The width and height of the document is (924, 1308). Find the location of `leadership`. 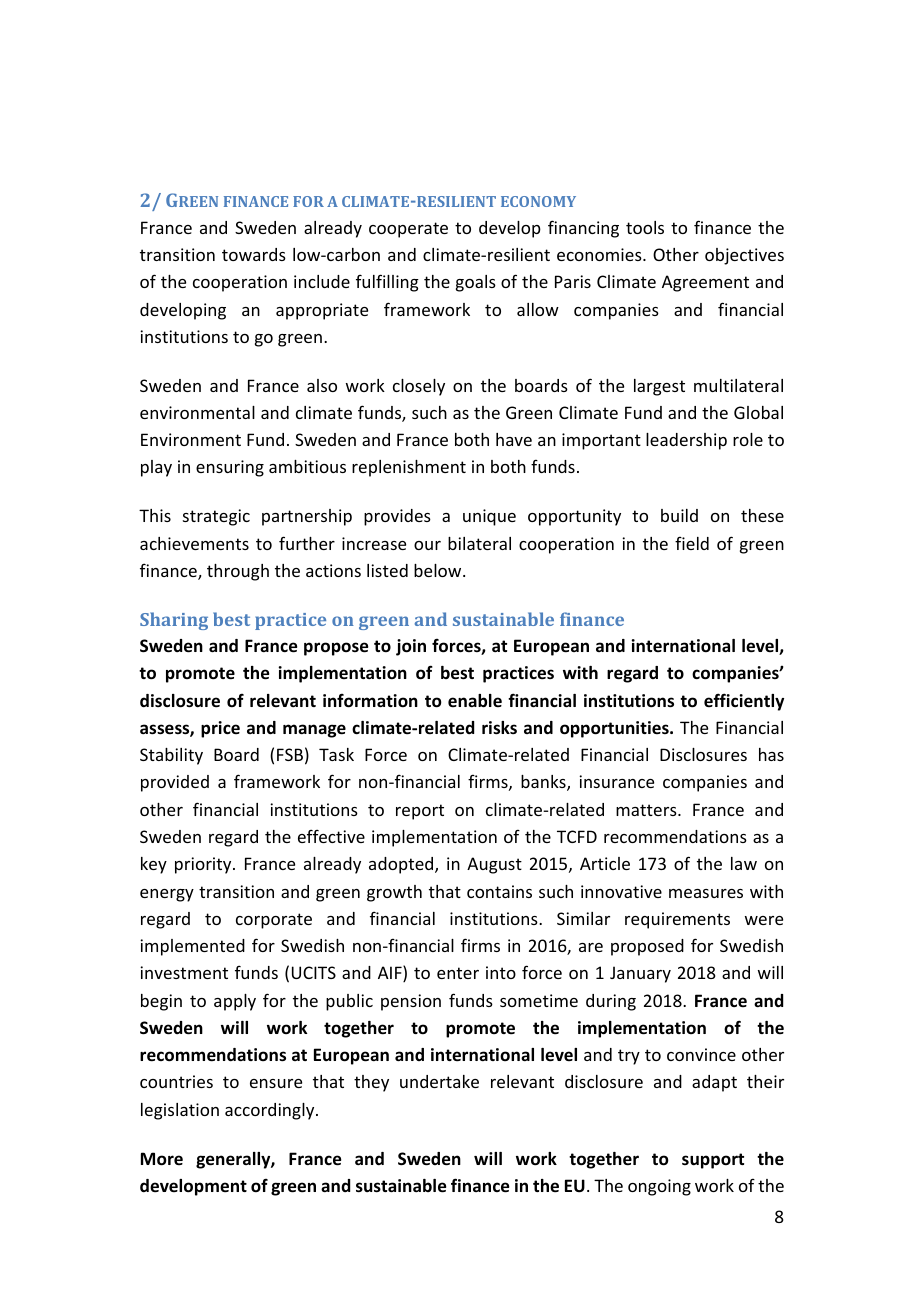

leadership is located at coordinates (686, 441).
